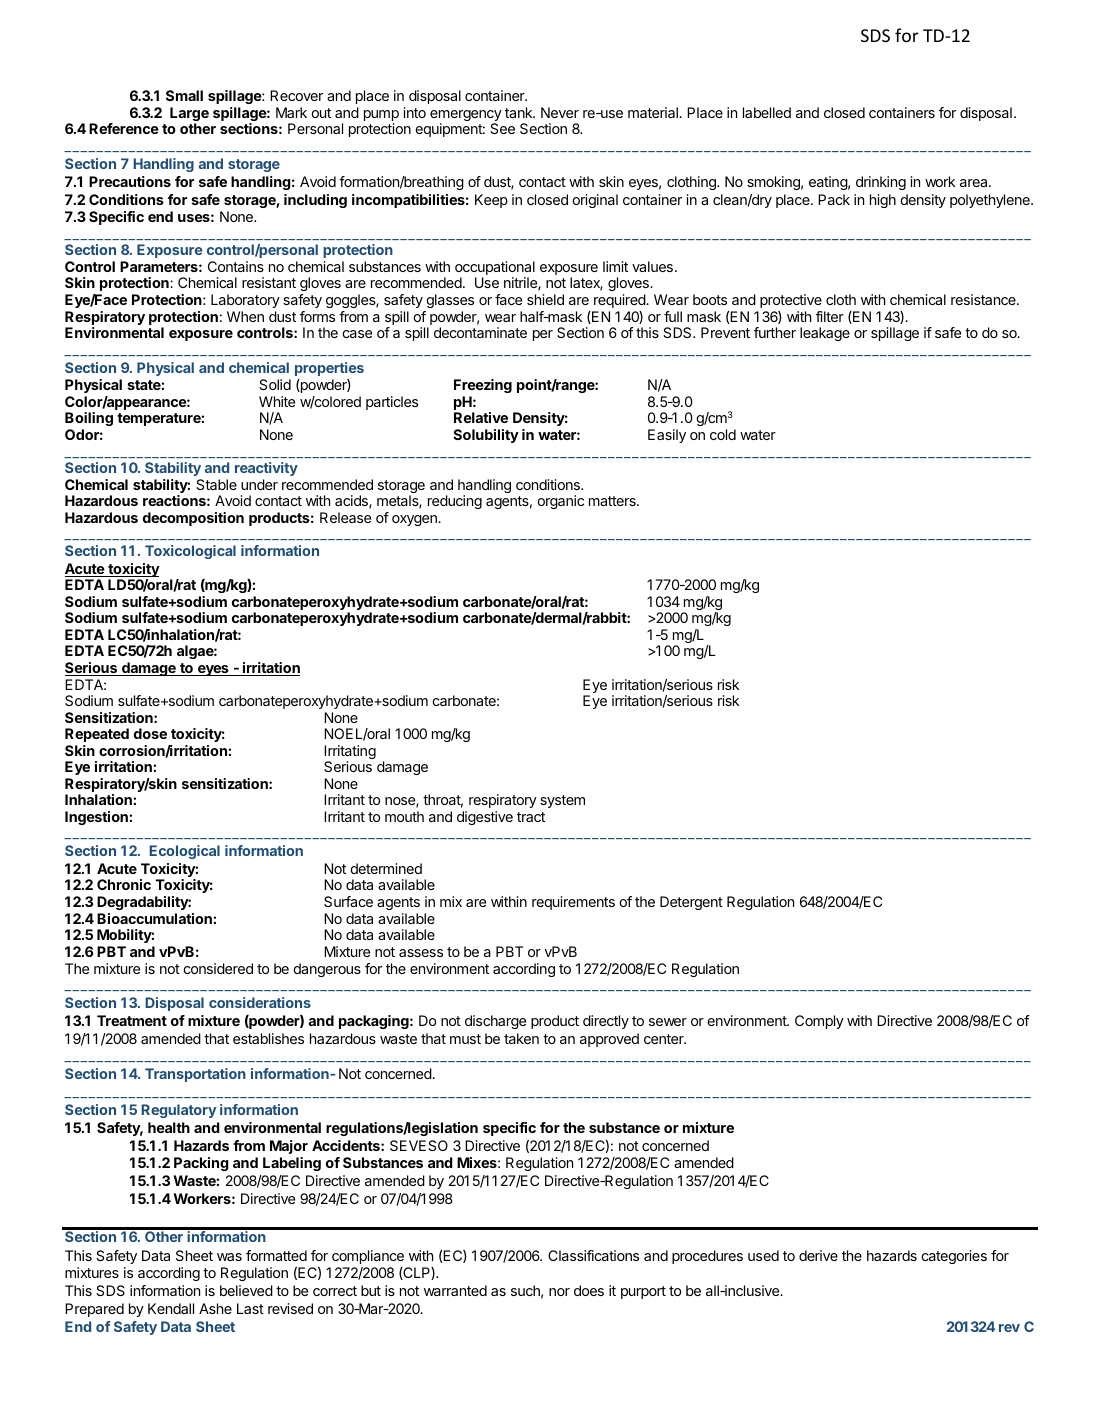  I want to click on derive, so click(818, 1255).
